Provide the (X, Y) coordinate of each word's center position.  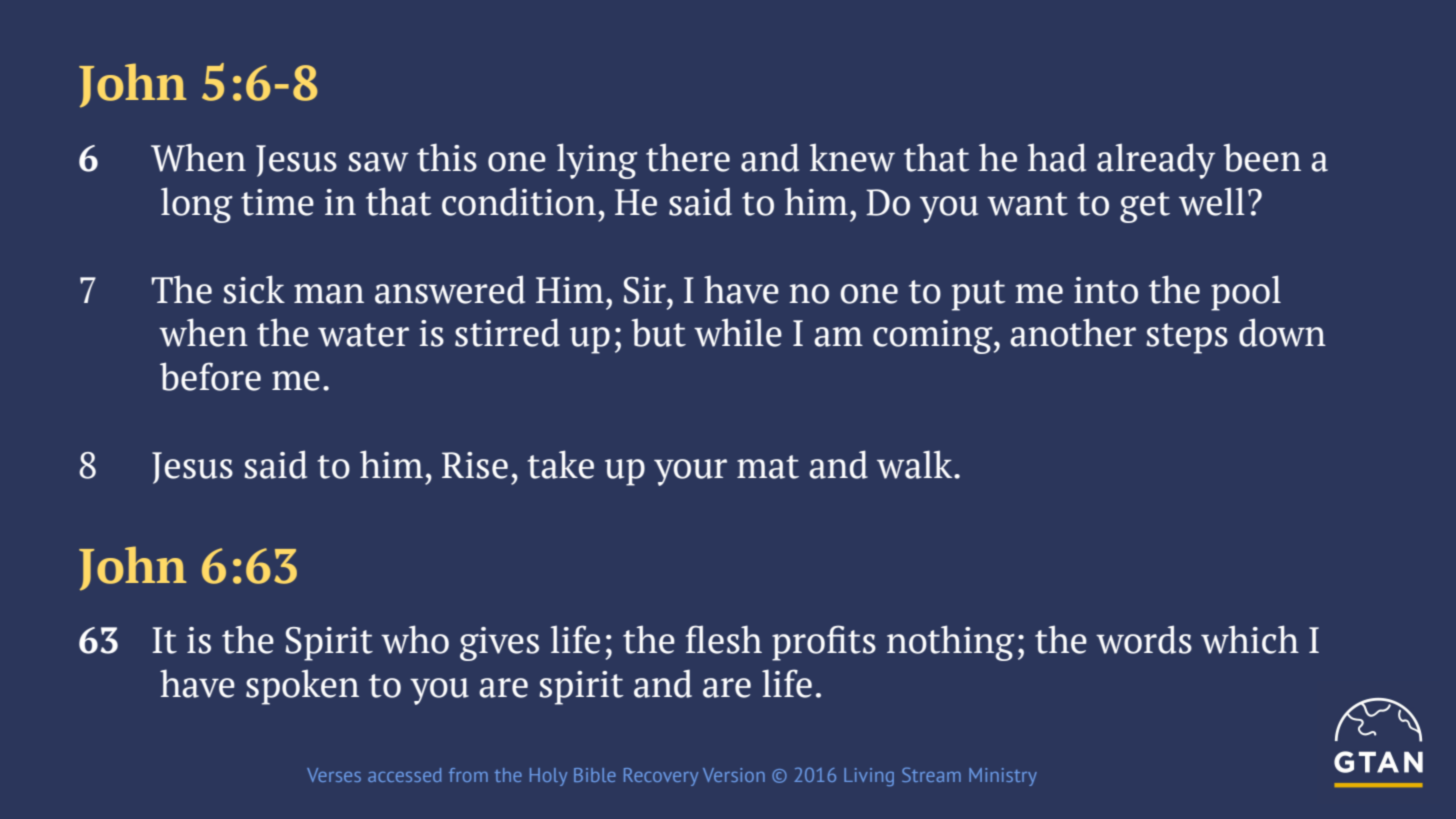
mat (768, 467)
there (688, 157)
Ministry (1003, 777)
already (1156, 161)
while (738, 332)
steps (1187, 338)
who (415, 639)
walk (916, 464)
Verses (334, 775)
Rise (475, 465)
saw (378, 162)
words (1144, 639)
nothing (951, 643)
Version (734, 775)
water (363, 335)
